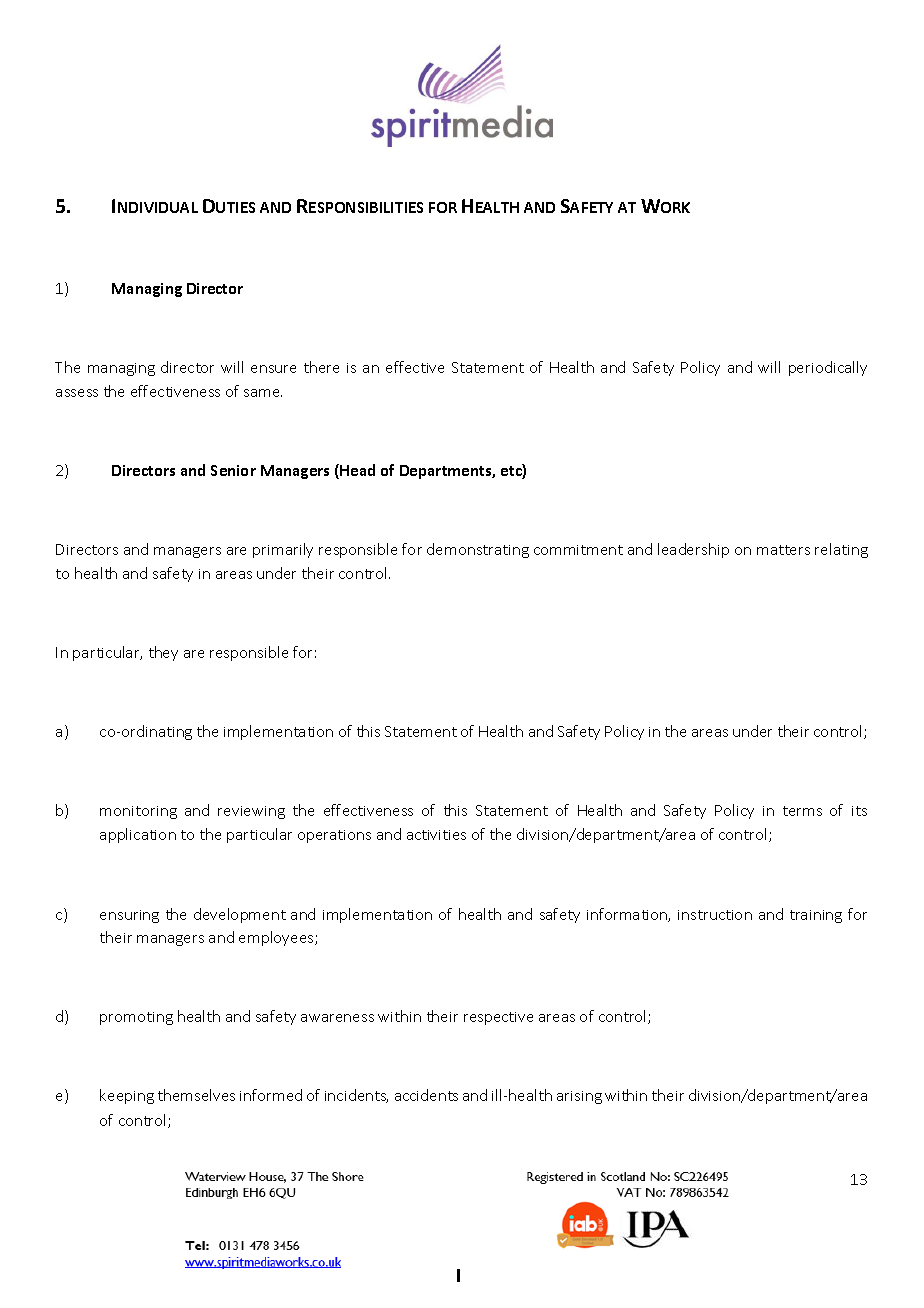 This page has height=1308, width=924. I want to click on there, so click(321, 367).
